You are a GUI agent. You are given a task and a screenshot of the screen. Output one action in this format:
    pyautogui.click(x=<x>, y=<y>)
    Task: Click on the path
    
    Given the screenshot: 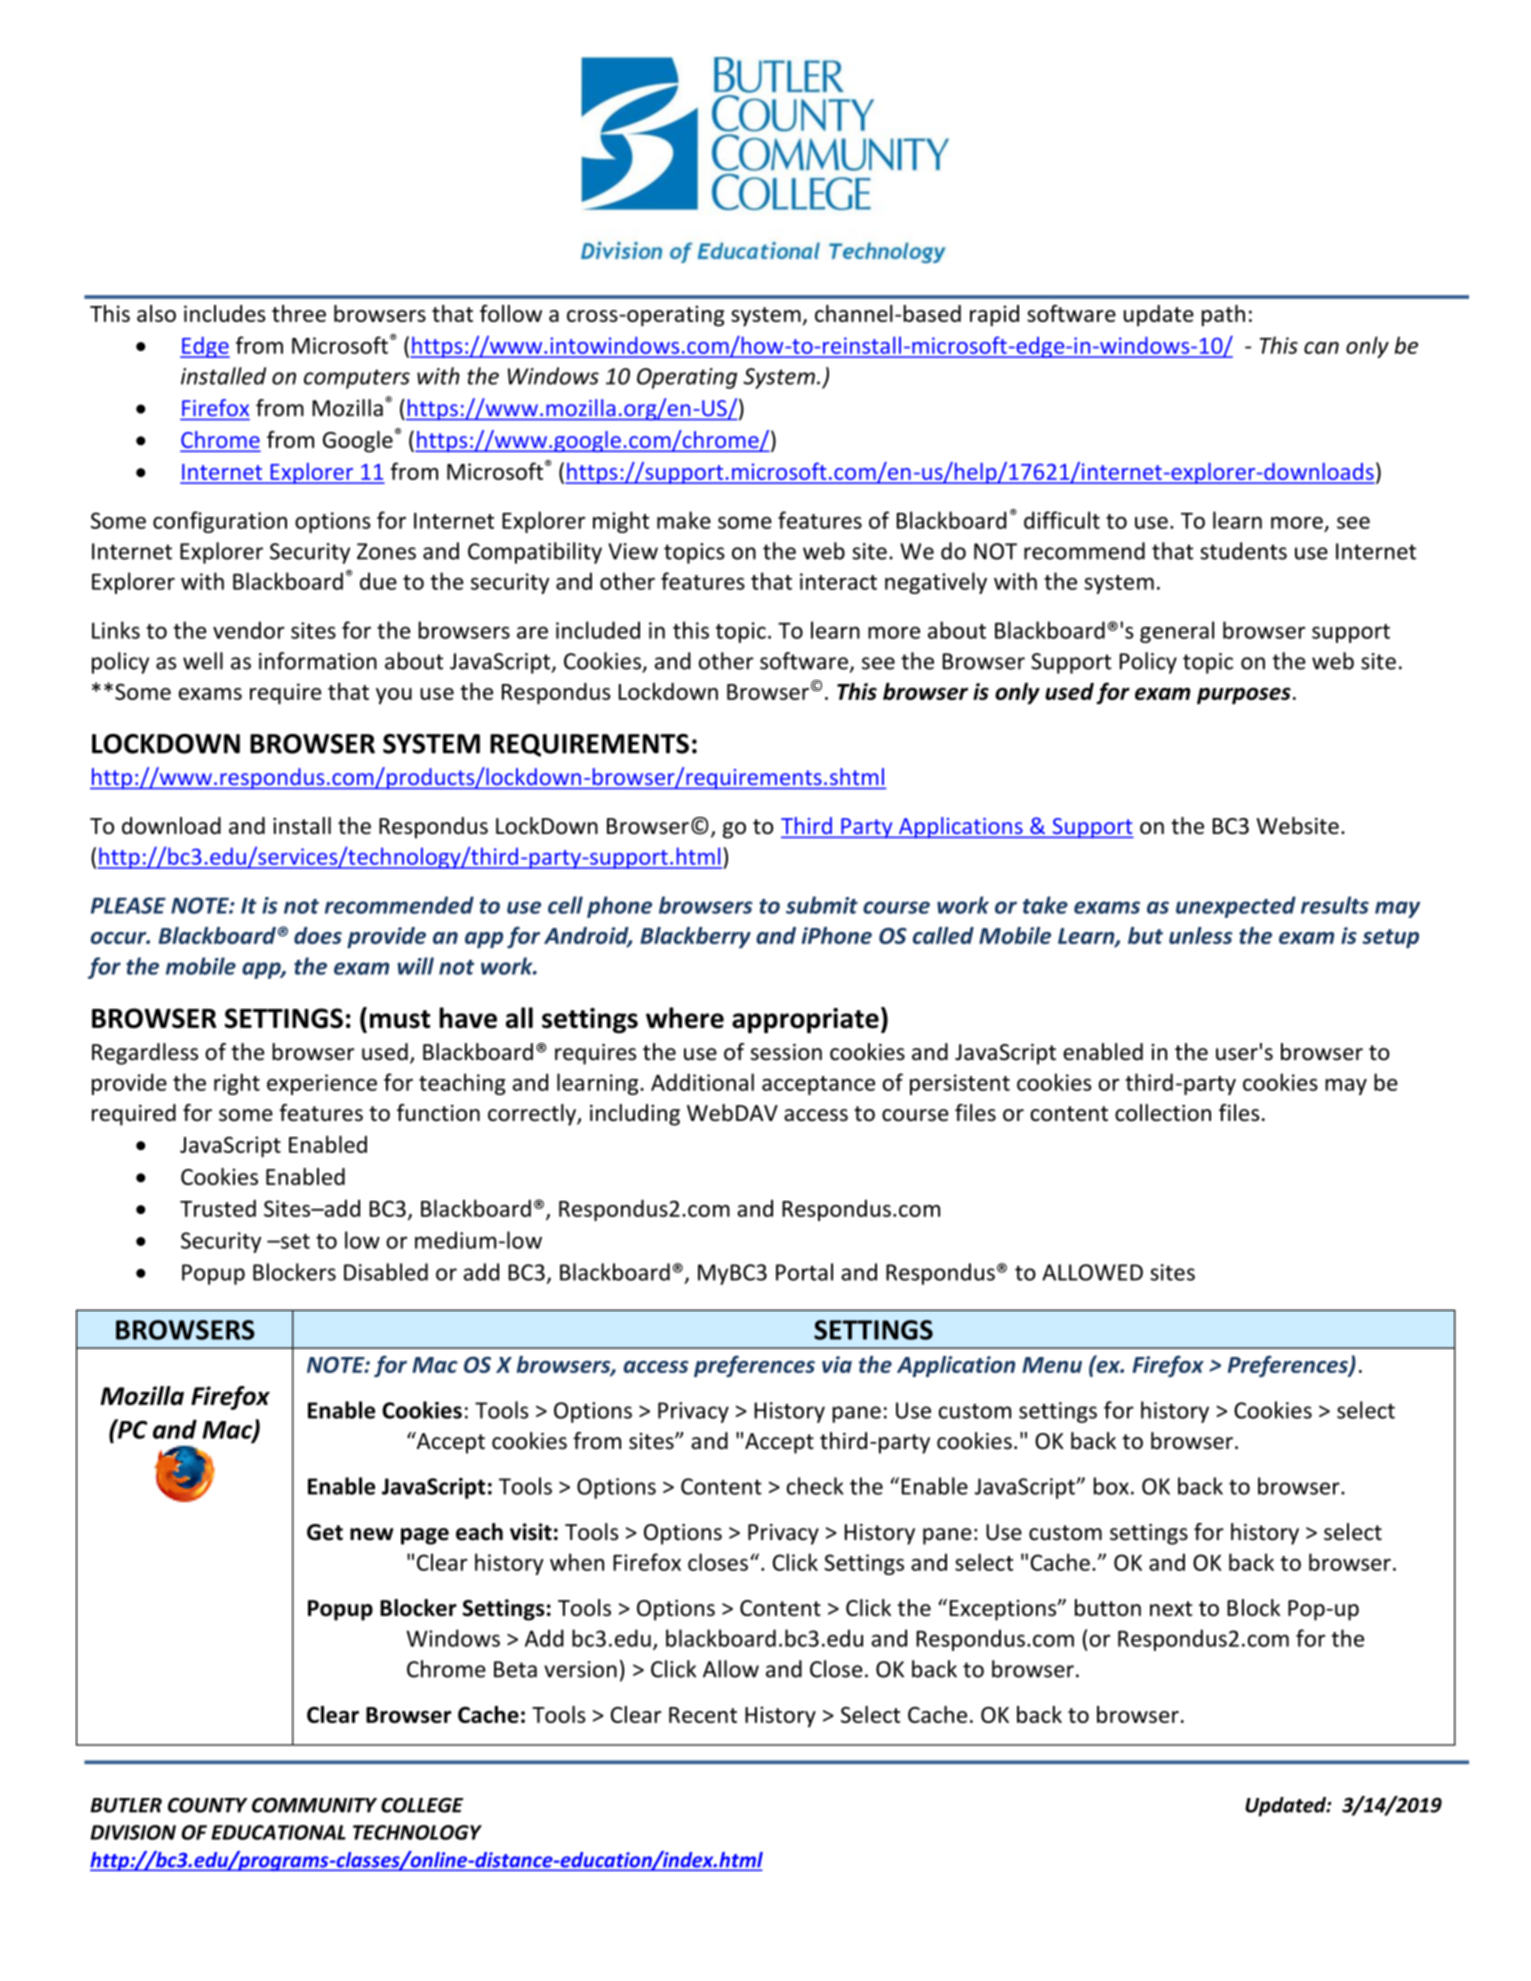 What is the action you would take?
    pyautogui.click(x=1223, y=316)
